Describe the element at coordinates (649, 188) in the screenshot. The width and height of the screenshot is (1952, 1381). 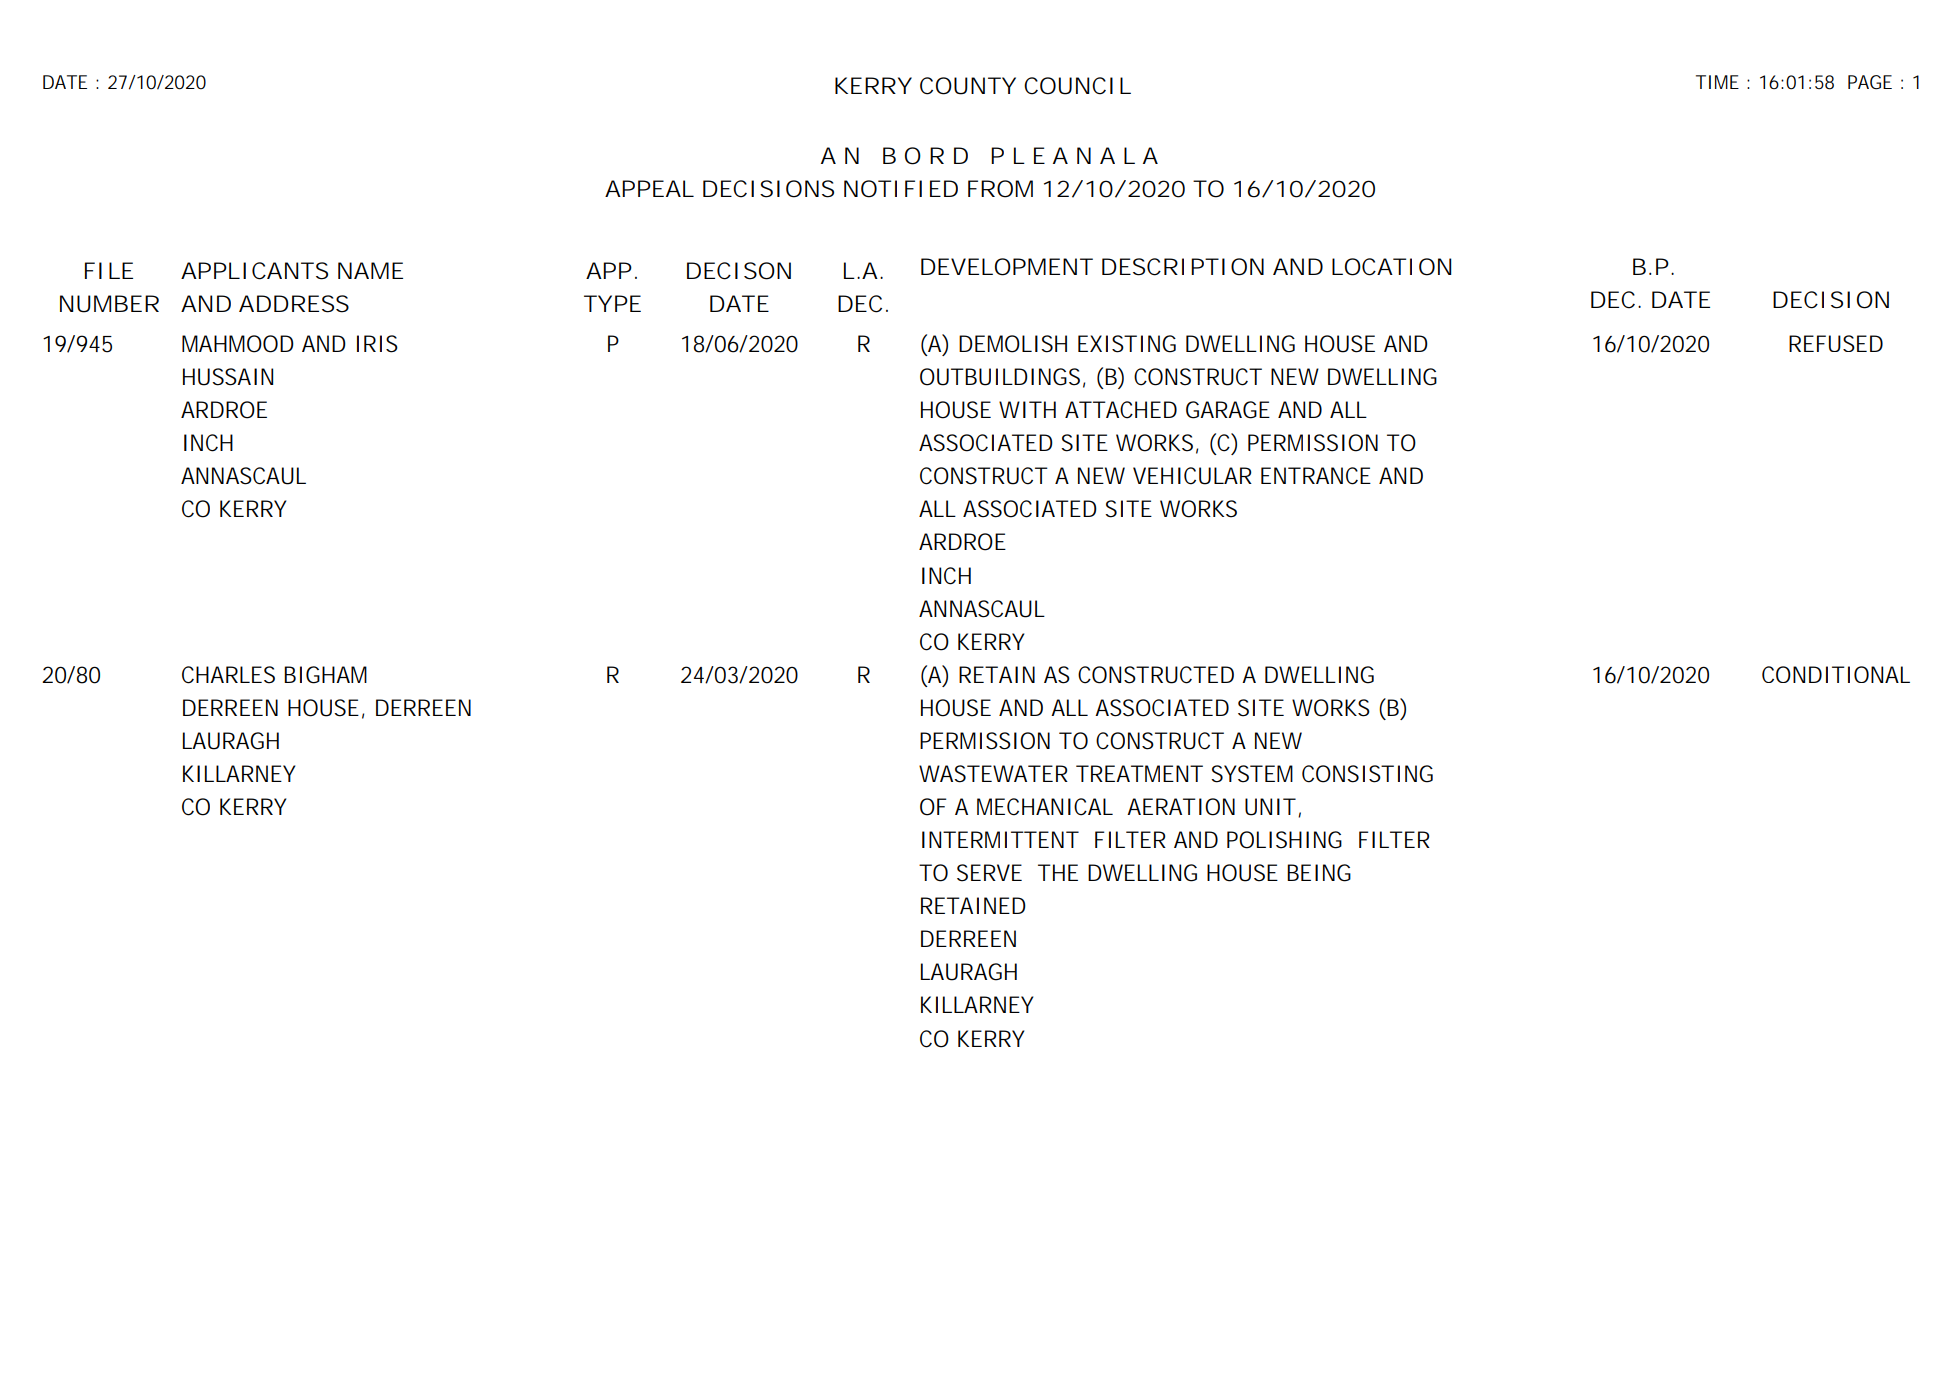
I see `APPEAL` at that location.
